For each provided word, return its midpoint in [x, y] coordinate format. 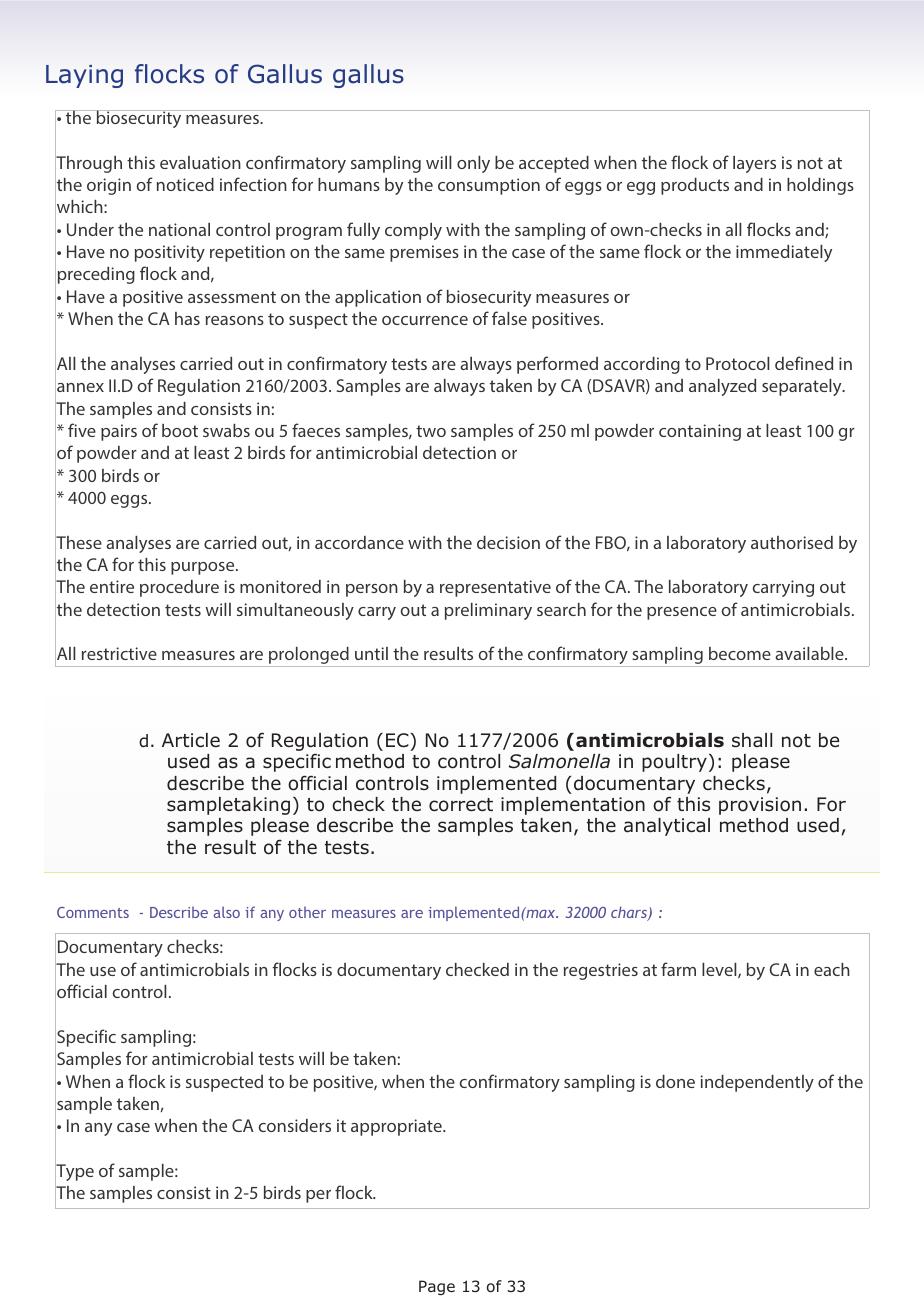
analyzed [722, 387]
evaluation [200, 162]
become [740, 653]
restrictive [119, 653]
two [431, 431]
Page [437, 1287]
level [720, 970]
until [371, 653]
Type [74, 1173]
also [226, 912]
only [473, 164]
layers [754, 164]
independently [757, 1083]
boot [180, 430]
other [307, 912]
